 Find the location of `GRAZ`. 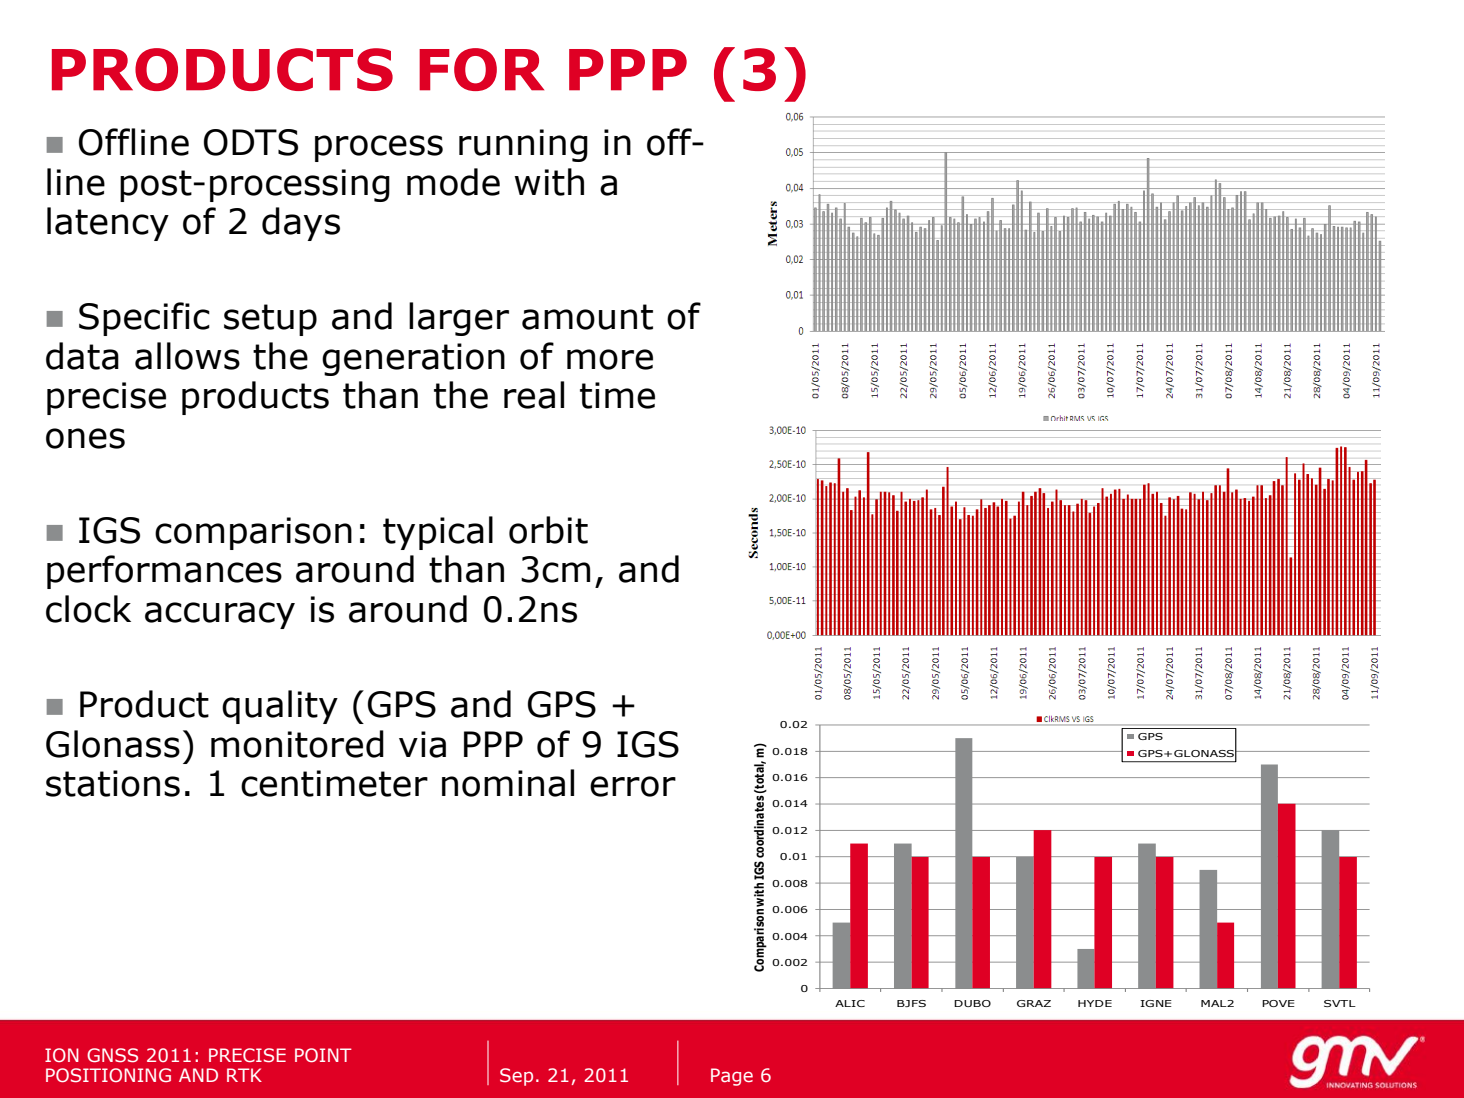

GRAZ is located at coordinates (1034, 1003).
